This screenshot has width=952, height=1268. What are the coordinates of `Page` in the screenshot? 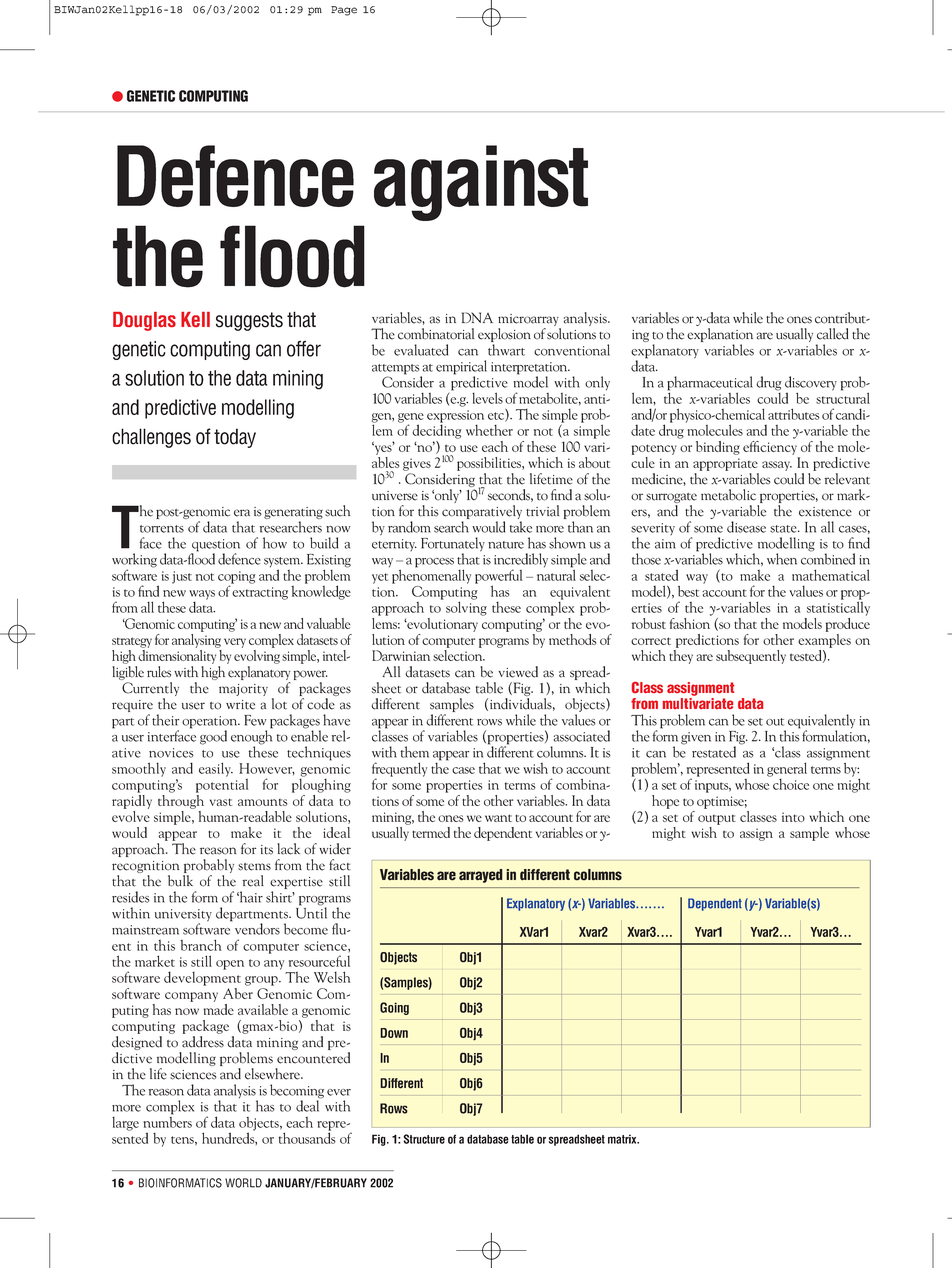 It's located at (344, 11).
